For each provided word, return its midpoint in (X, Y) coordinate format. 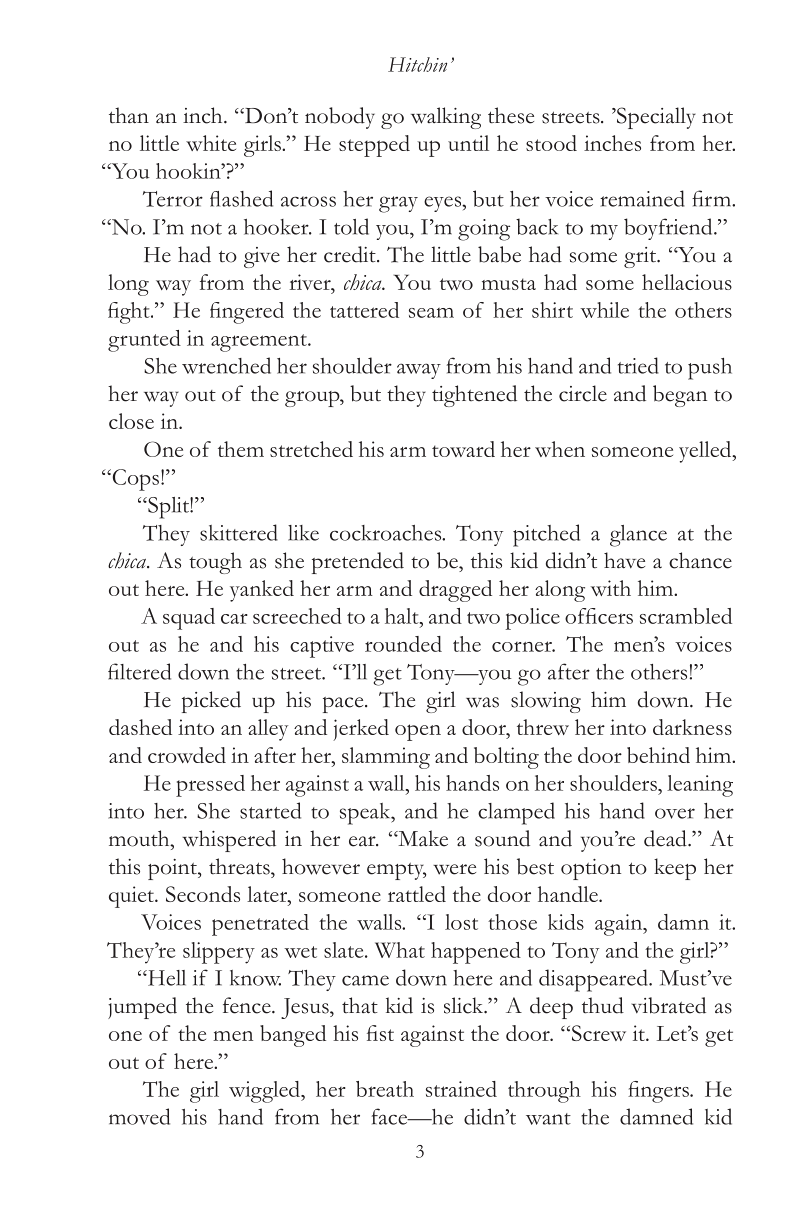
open (418, 732)
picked (211, 702)
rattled (417, 894)
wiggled (265, 1092)
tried (638, 365)
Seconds (203, 894)
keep (675, 869)
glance (638, 536)
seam (431, 313)
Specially (655, 118)
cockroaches (387, 533)
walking (446, 118)
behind (658, 755)
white (211, 143)
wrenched (226, 365)
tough (215, 563)
